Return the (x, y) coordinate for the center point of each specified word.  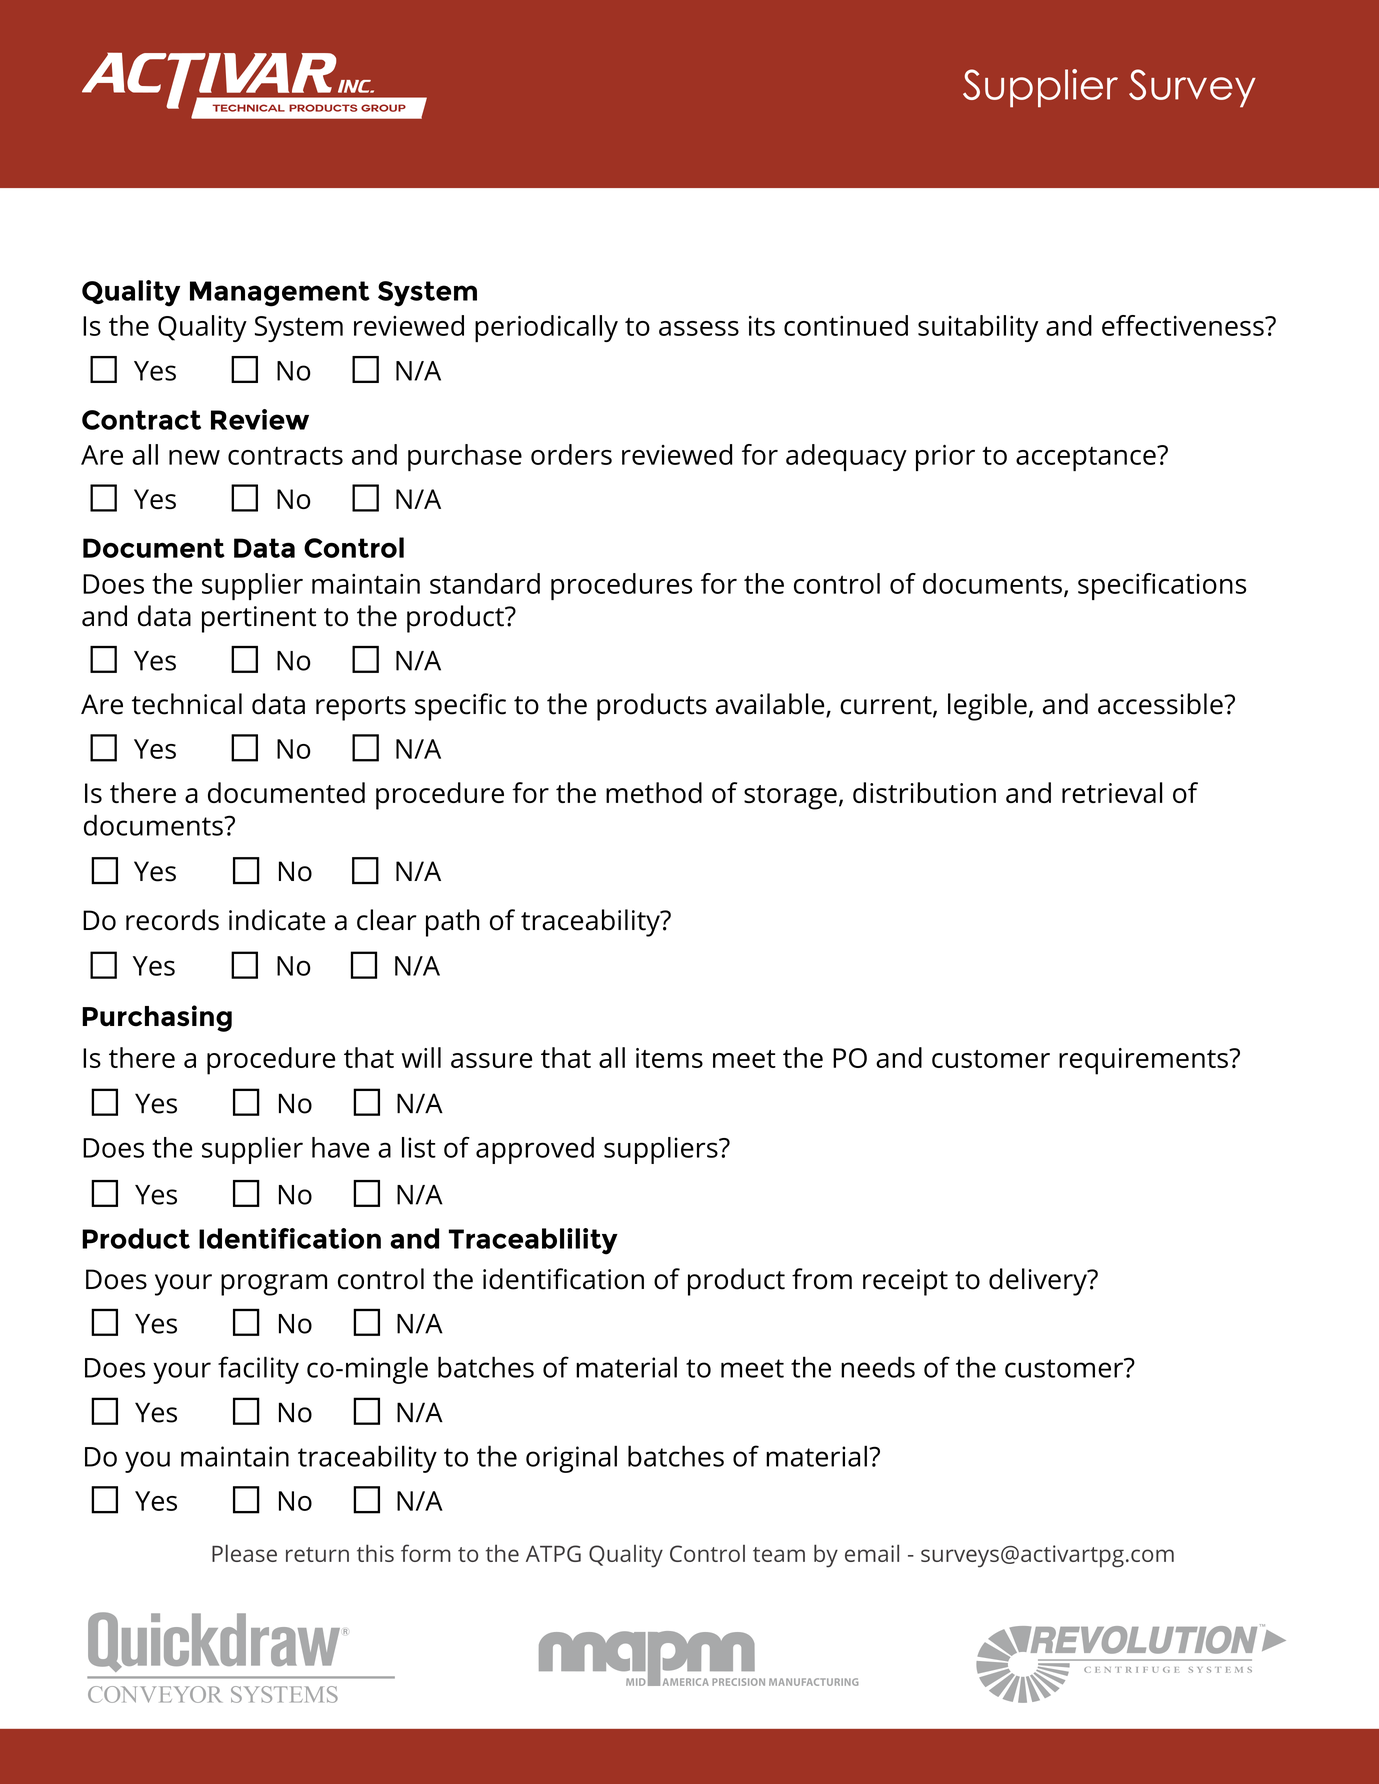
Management (280, 294)
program (274, 1285)
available (771, 705)
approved (535, 1150)
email (872, 1553)
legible (987, 707)
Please (244, 1553)
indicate (277, 920)
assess (699, 328)
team (779, 1554)
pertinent (259, 619)
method (654, 792)
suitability (978, 328)
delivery (1039, 1282)
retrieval (1112, 792)
